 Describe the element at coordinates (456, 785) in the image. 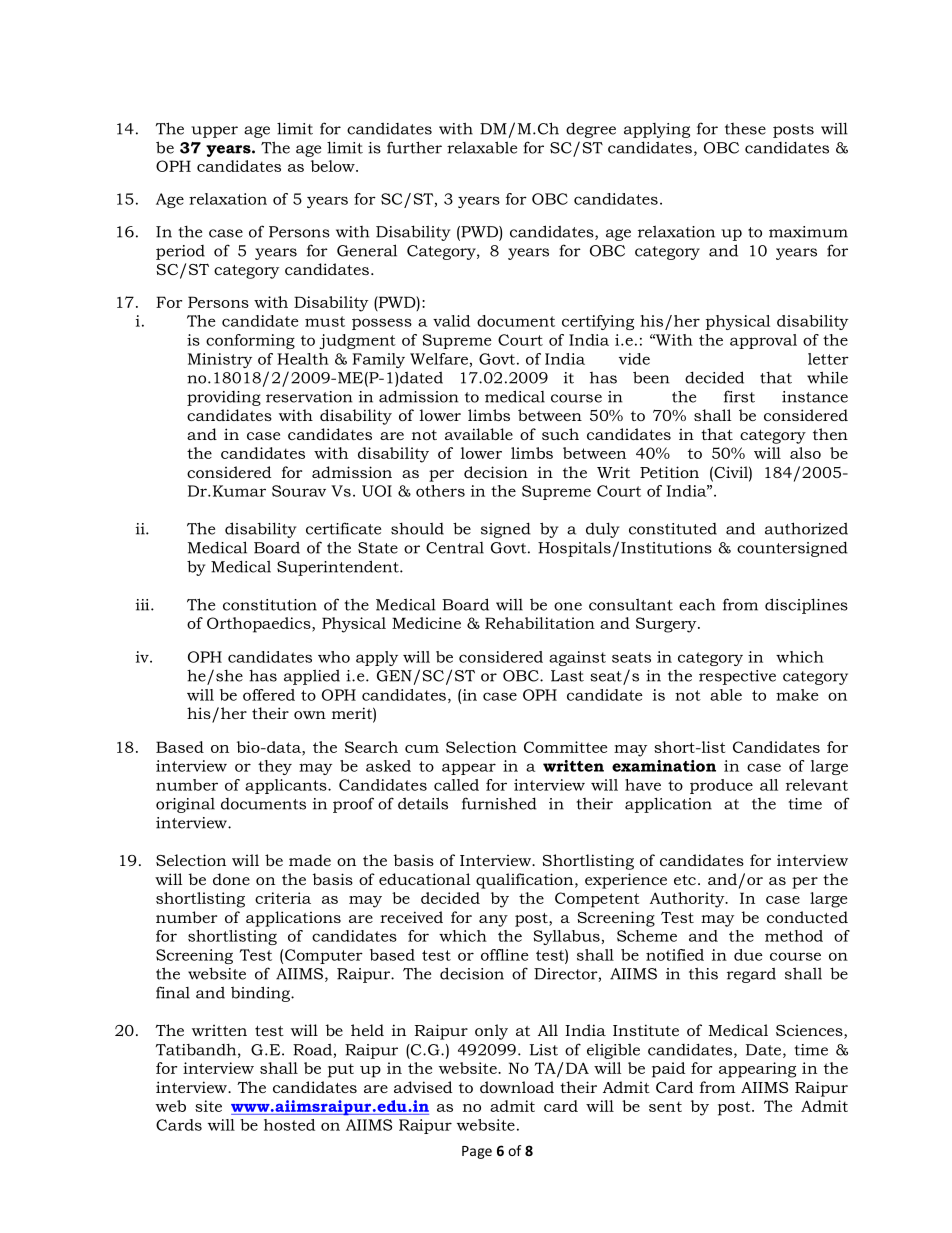

I see `called` at that location.
